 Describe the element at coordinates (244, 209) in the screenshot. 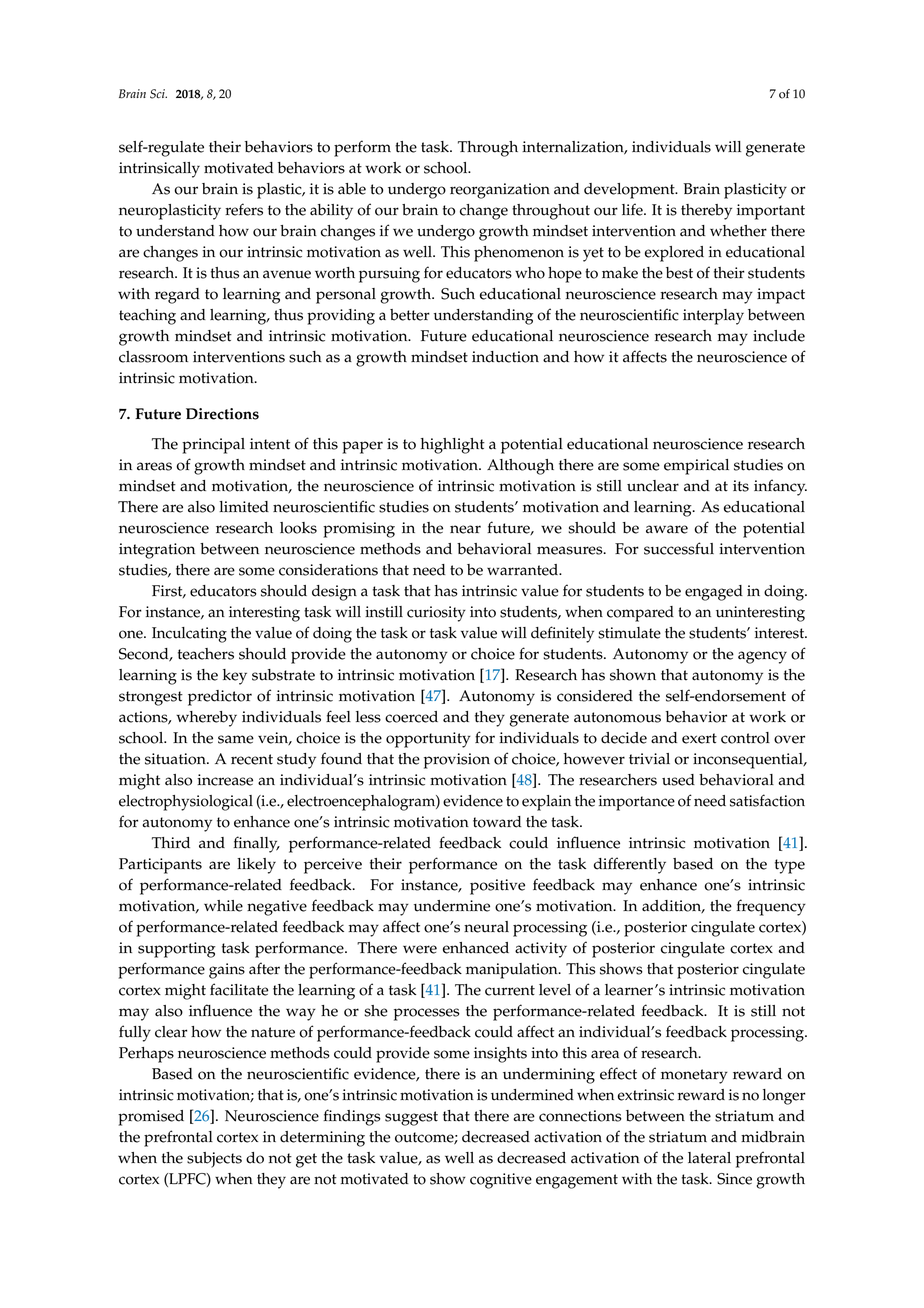

I see `refers` at that location.
